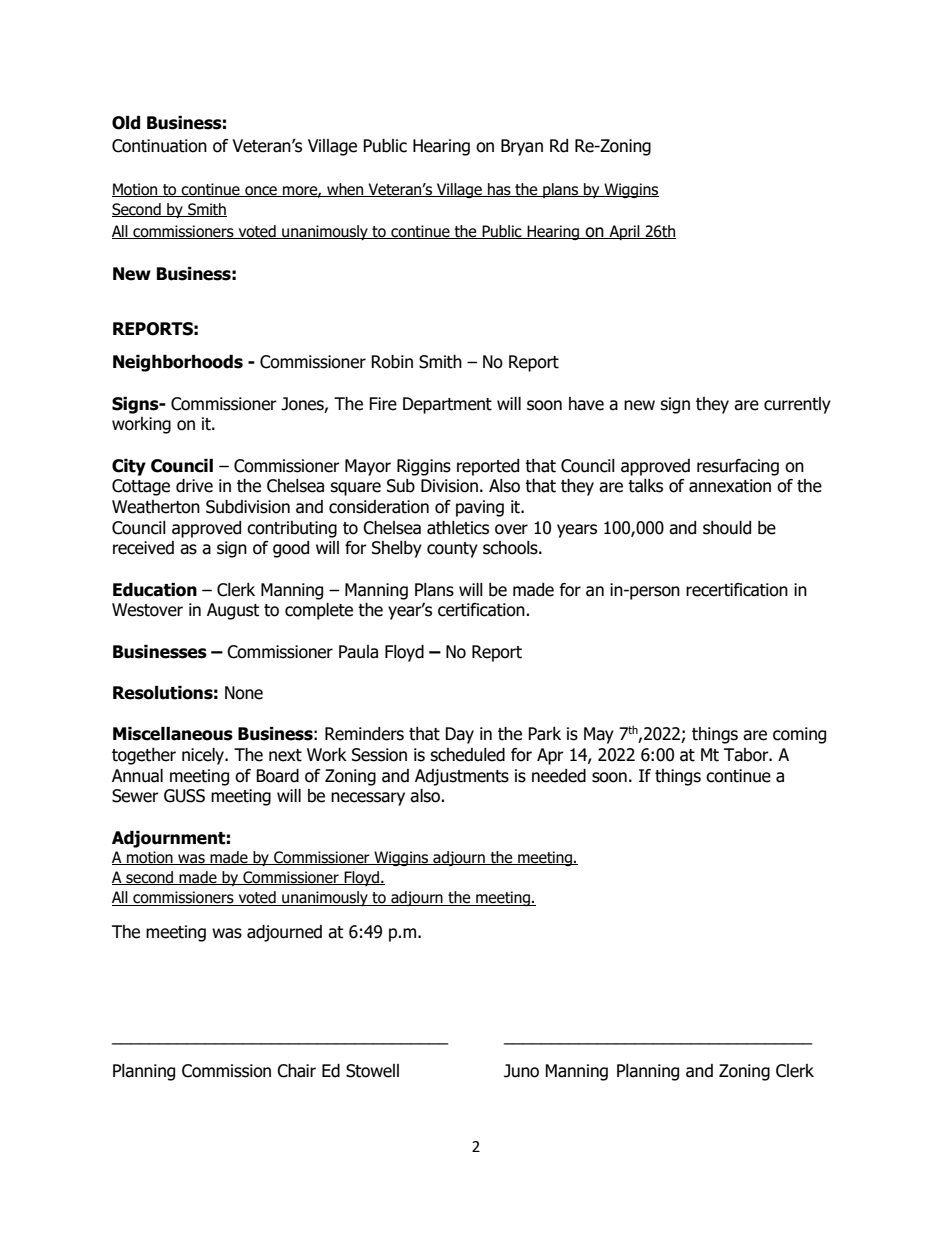 The height and width of the screenshot is (1233, 952). Describe the element at coordinates (521, 1071) in the screenshot. I see `Juno` at that location.
